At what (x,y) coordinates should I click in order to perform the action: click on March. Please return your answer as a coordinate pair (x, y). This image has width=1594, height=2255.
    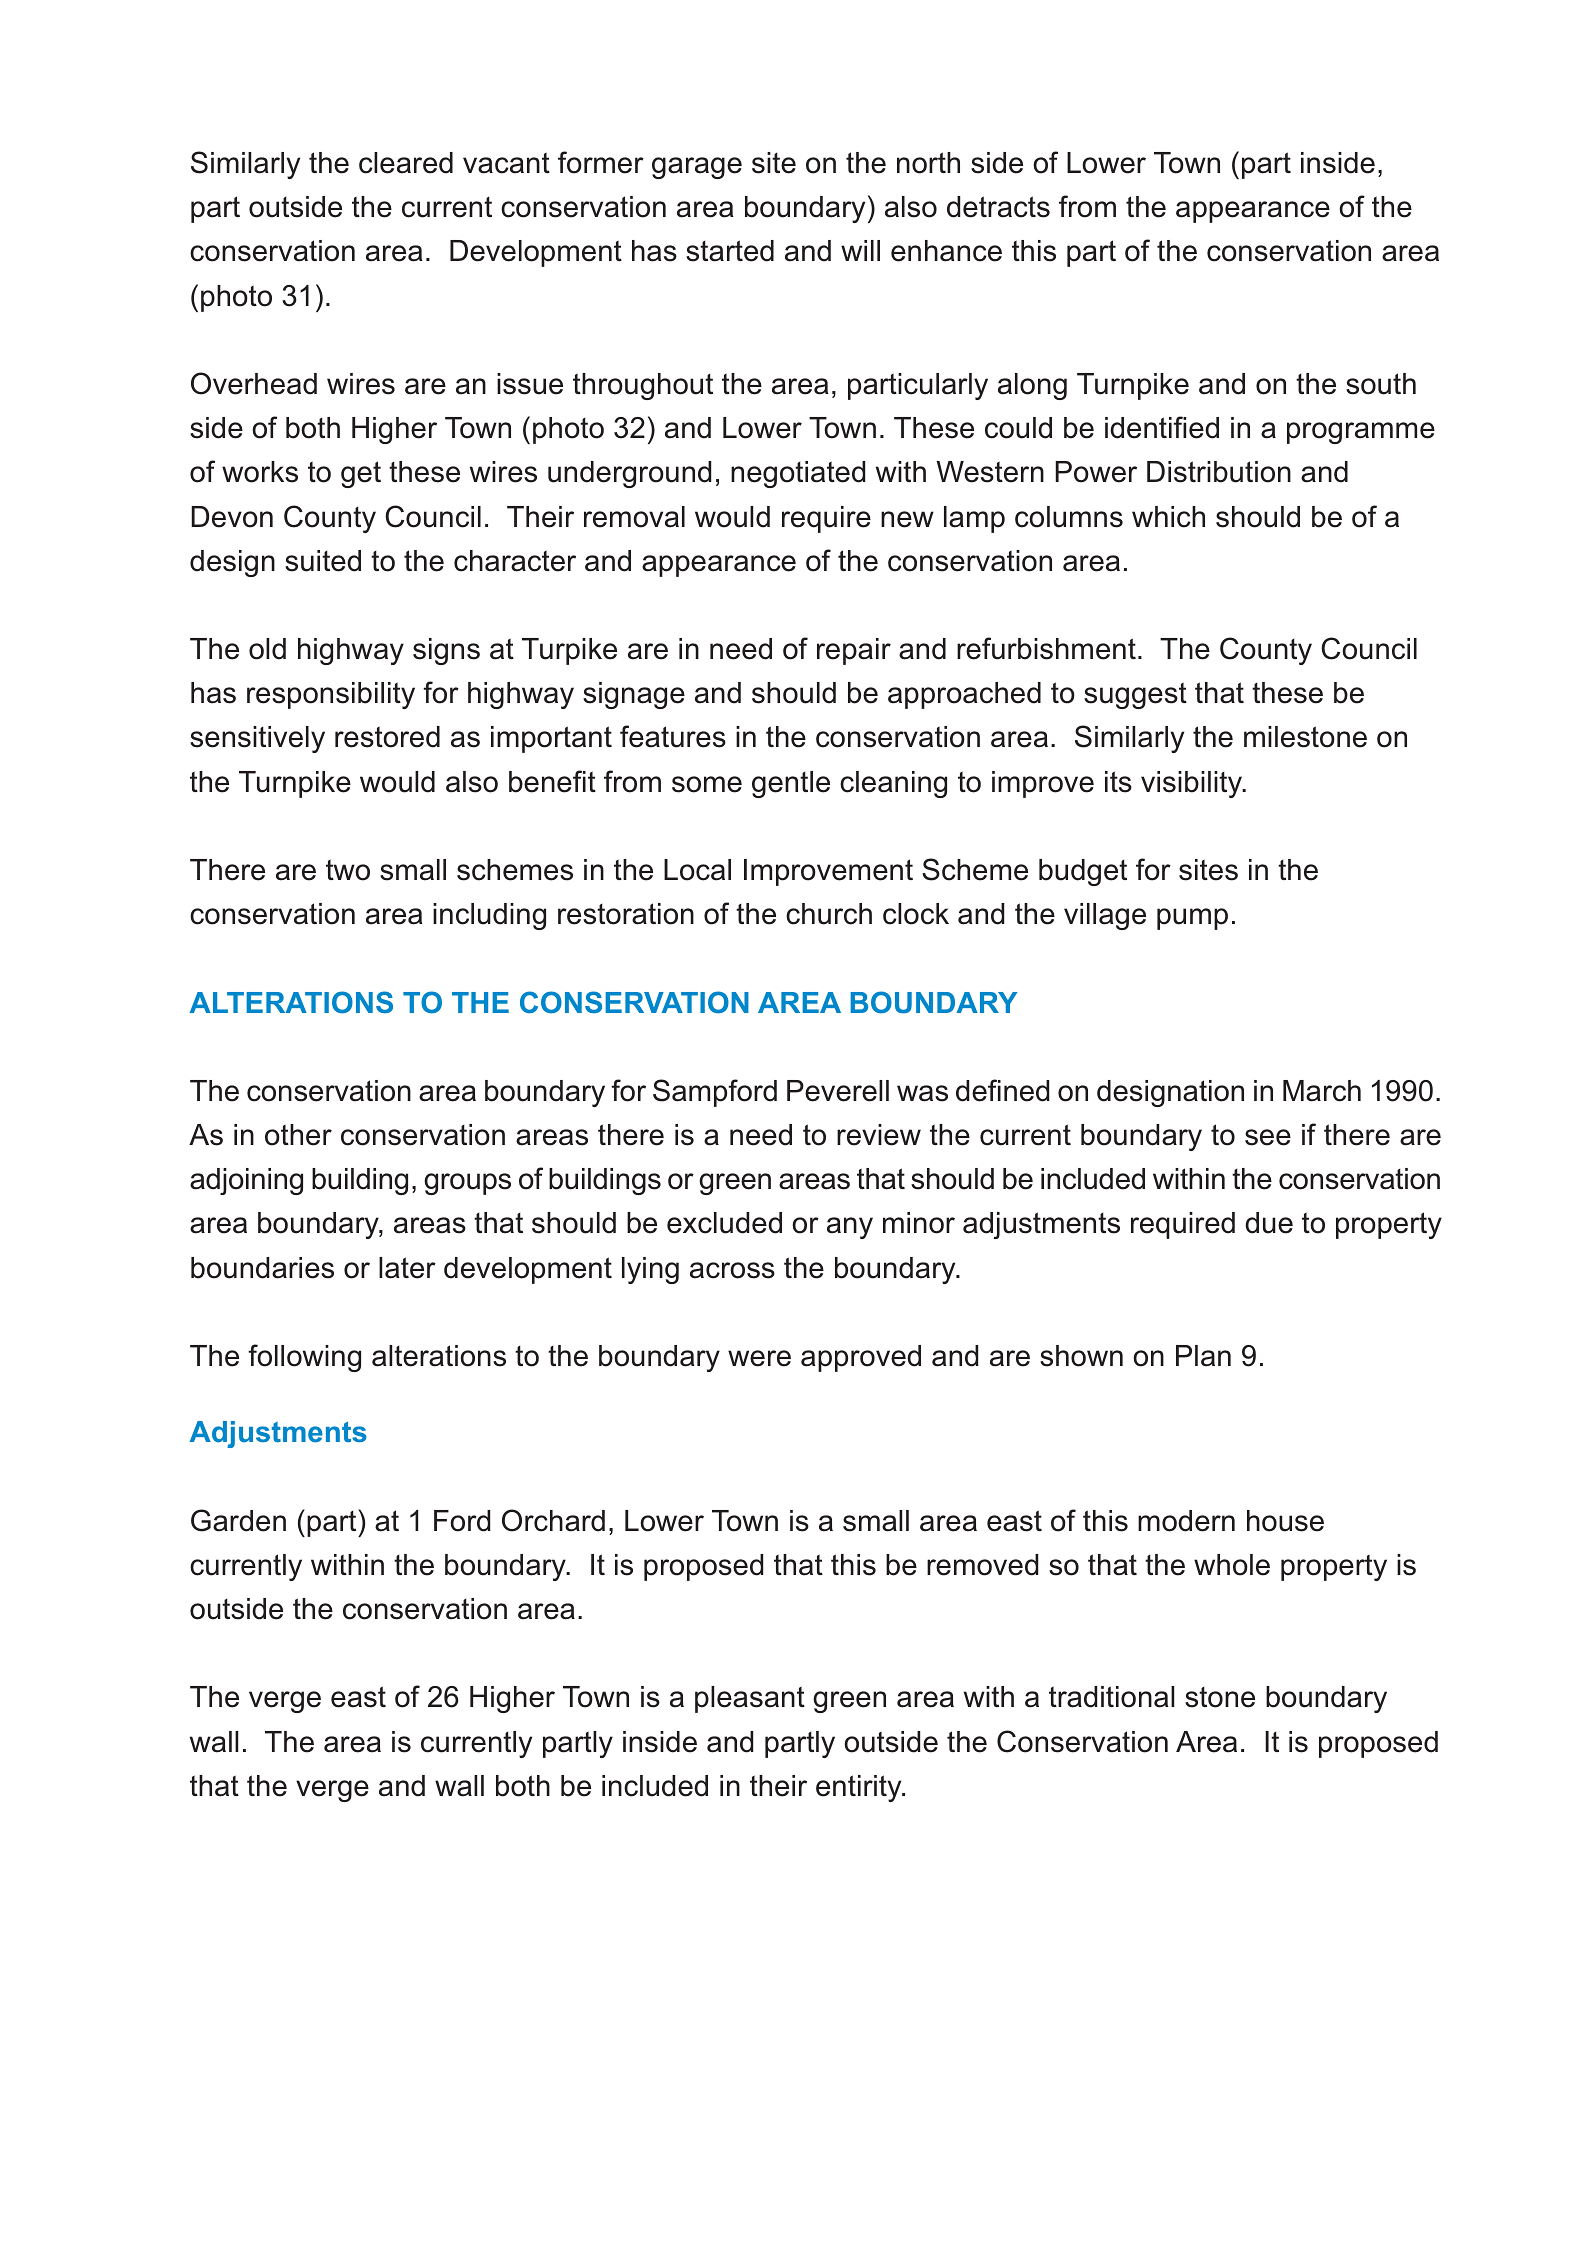
    Looking at the image, I should click on (1322, 1091).
